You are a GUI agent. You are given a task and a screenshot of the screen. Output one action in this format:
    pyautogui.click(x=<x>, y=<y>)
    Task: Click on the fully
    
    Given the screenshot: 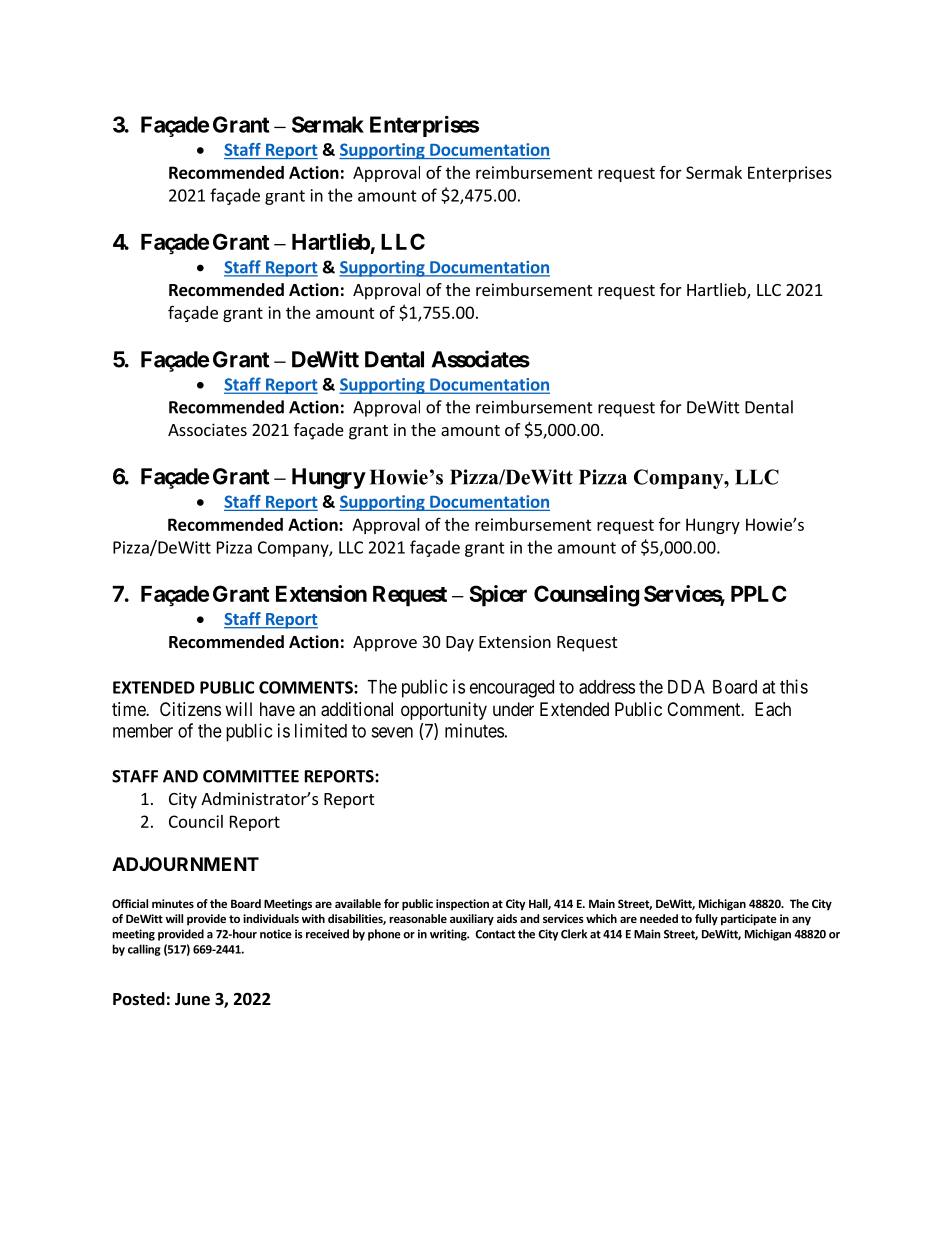 What is the action you would take?
    pyautogui.click(x=706, y=920)
